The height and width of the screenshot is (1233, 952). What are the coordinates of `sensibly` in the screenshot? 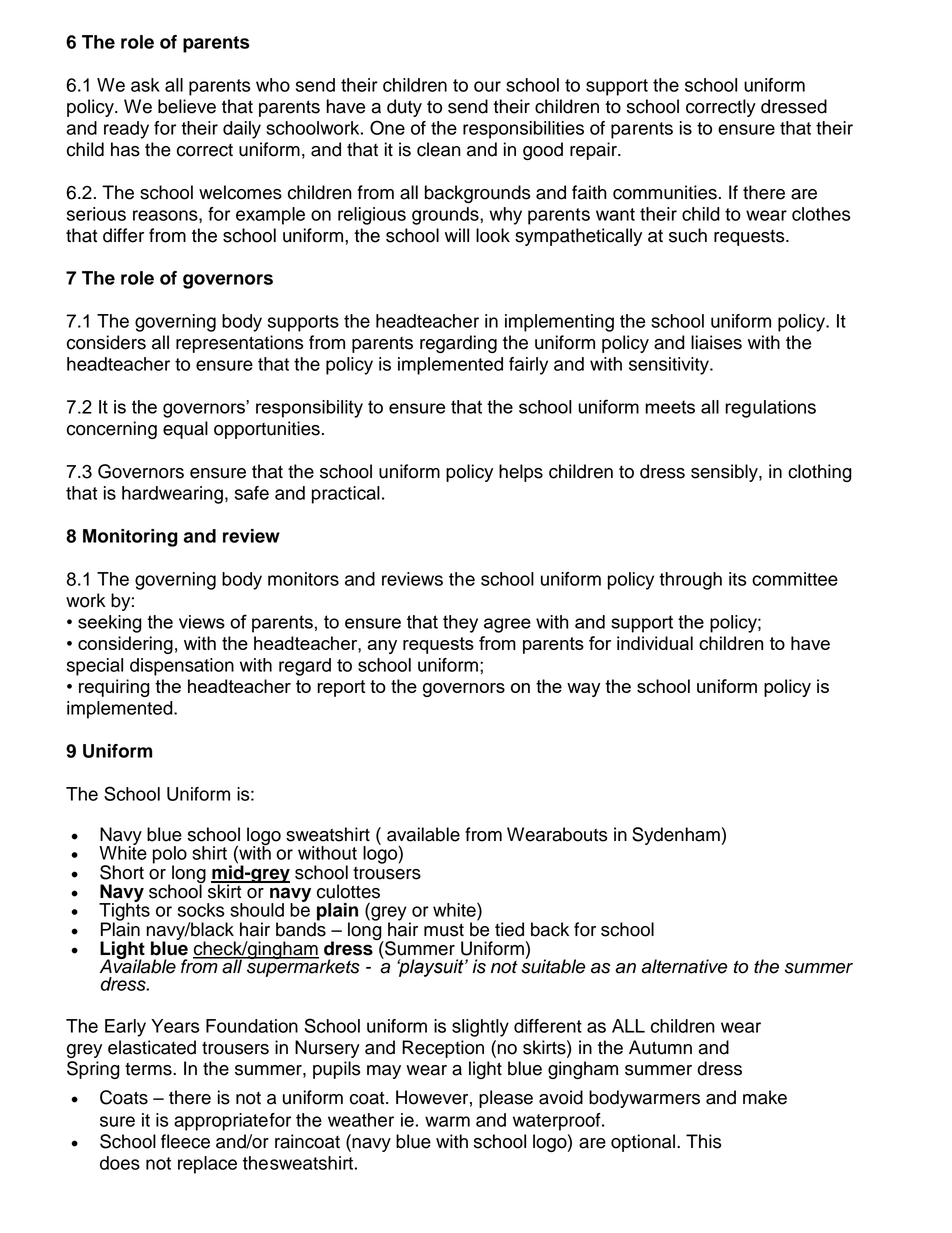 It's located at (725, 473).
